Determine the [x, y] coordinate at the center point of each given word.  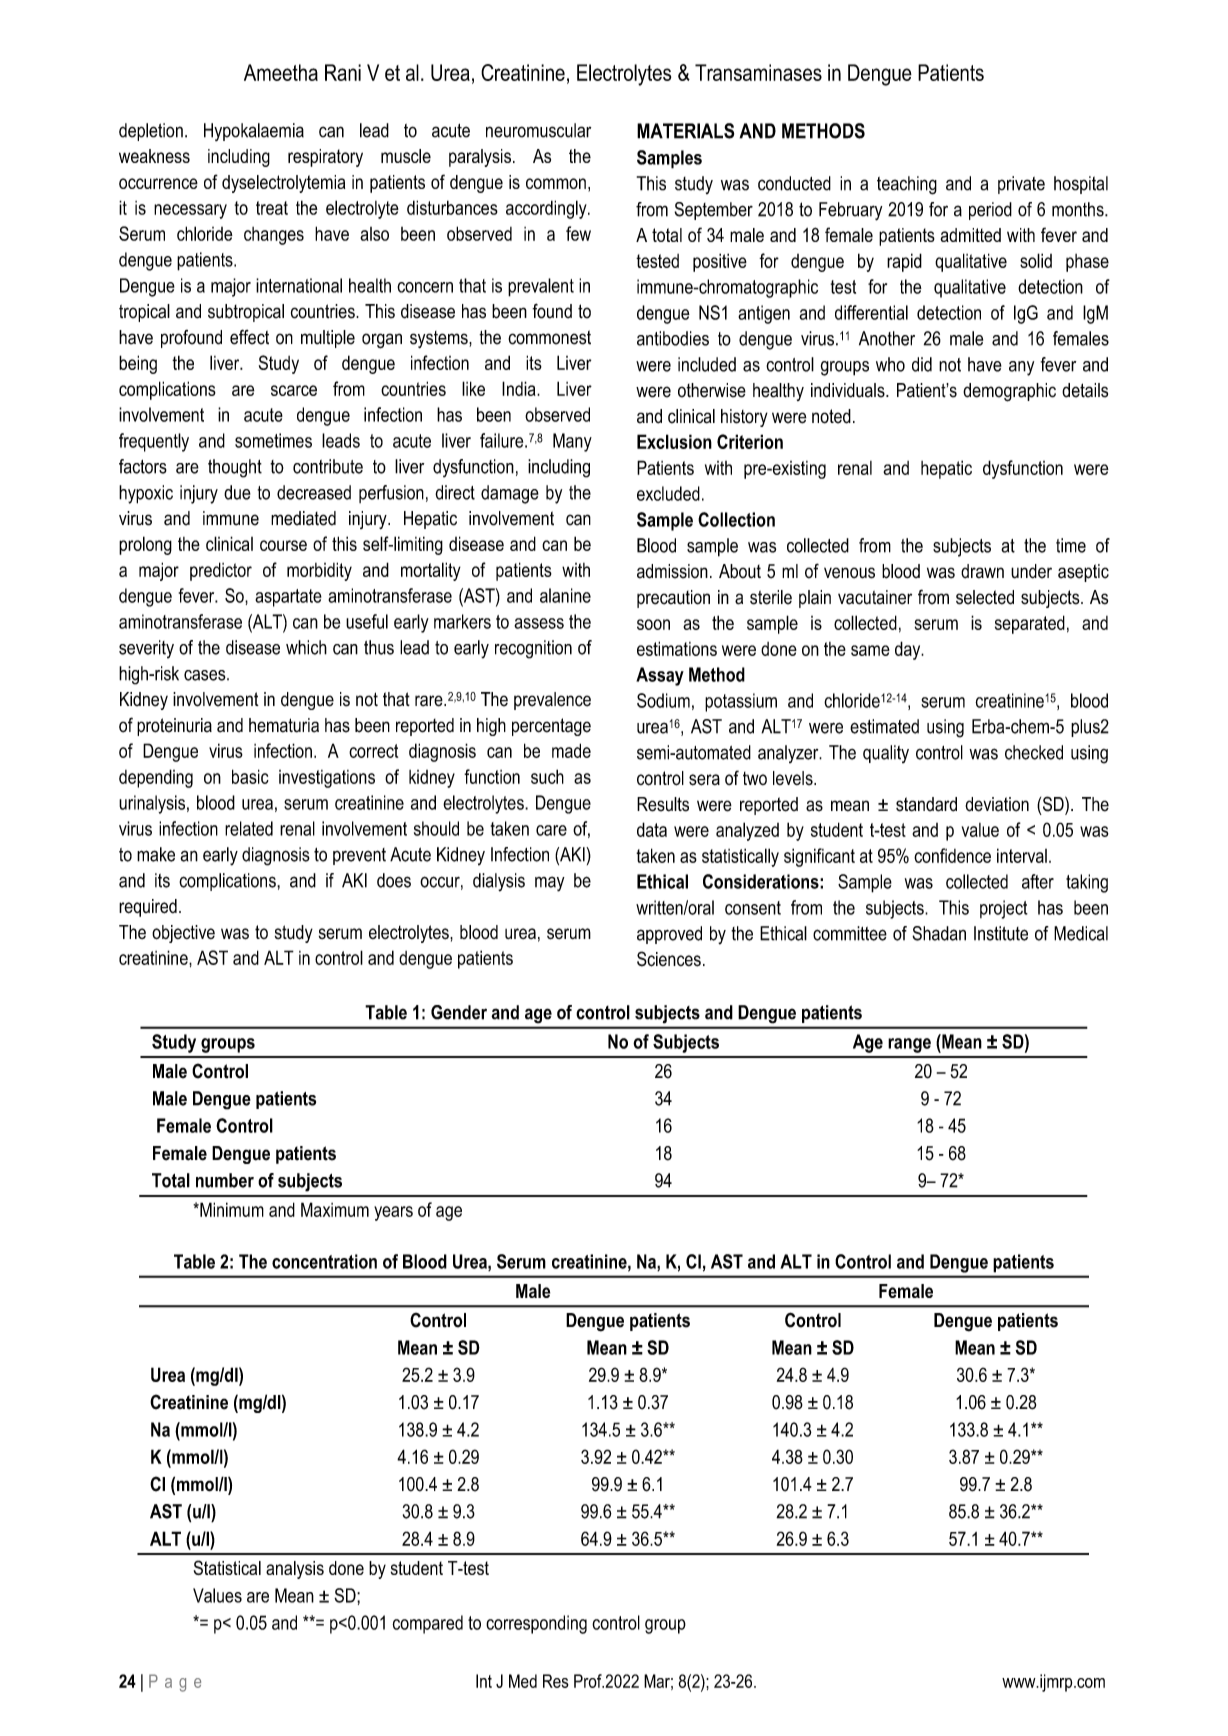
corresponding [536, 1624]
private [1021, 185]
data [652, 829]
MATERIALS [685, 131]
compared [427, 1624]
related [249, 828]
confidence [952, 855]
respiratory [325, 158]
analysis [295, 1570]
